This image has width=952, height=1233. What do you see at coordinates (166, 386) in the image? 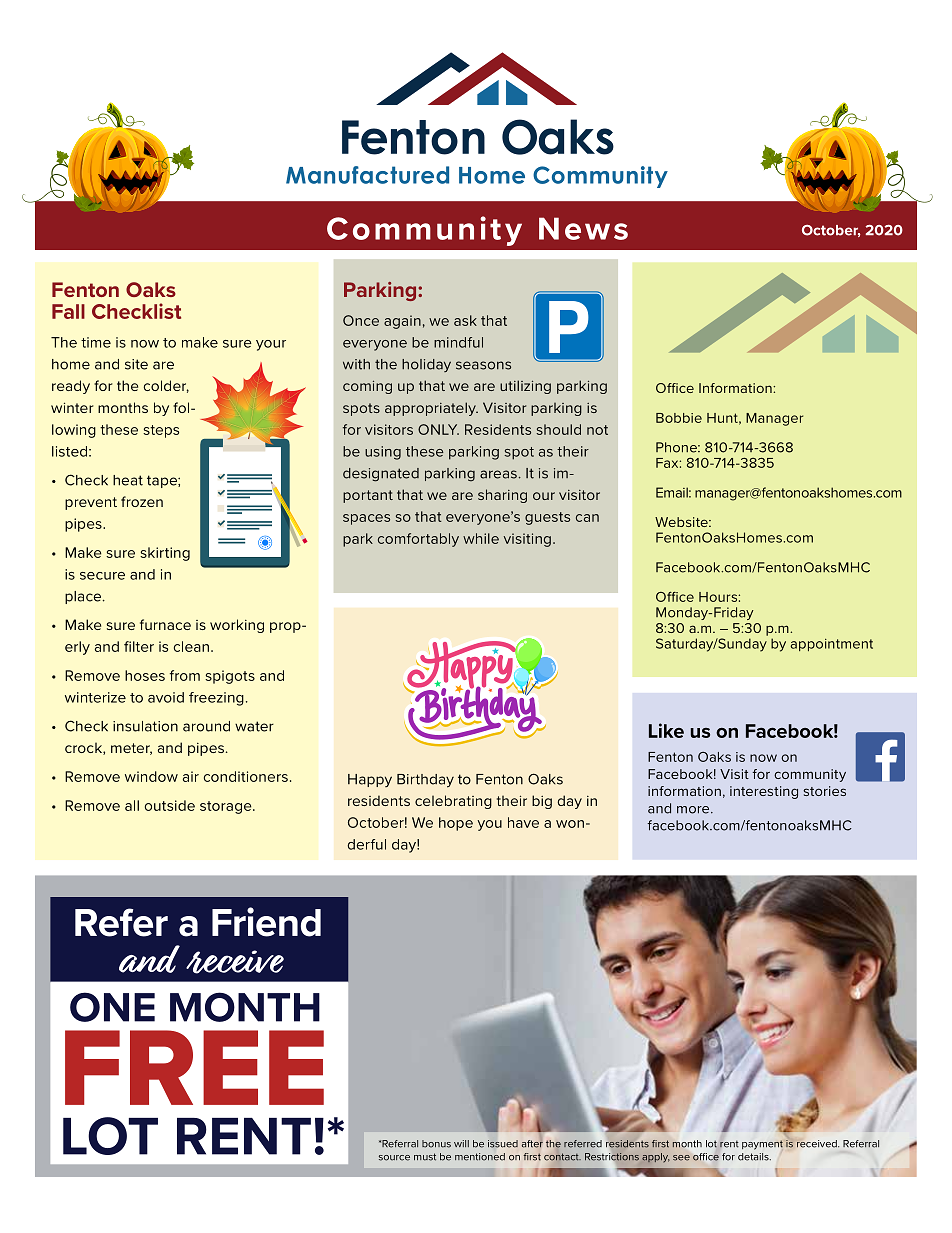
I see `colder` at bounding box center [166, 386].
